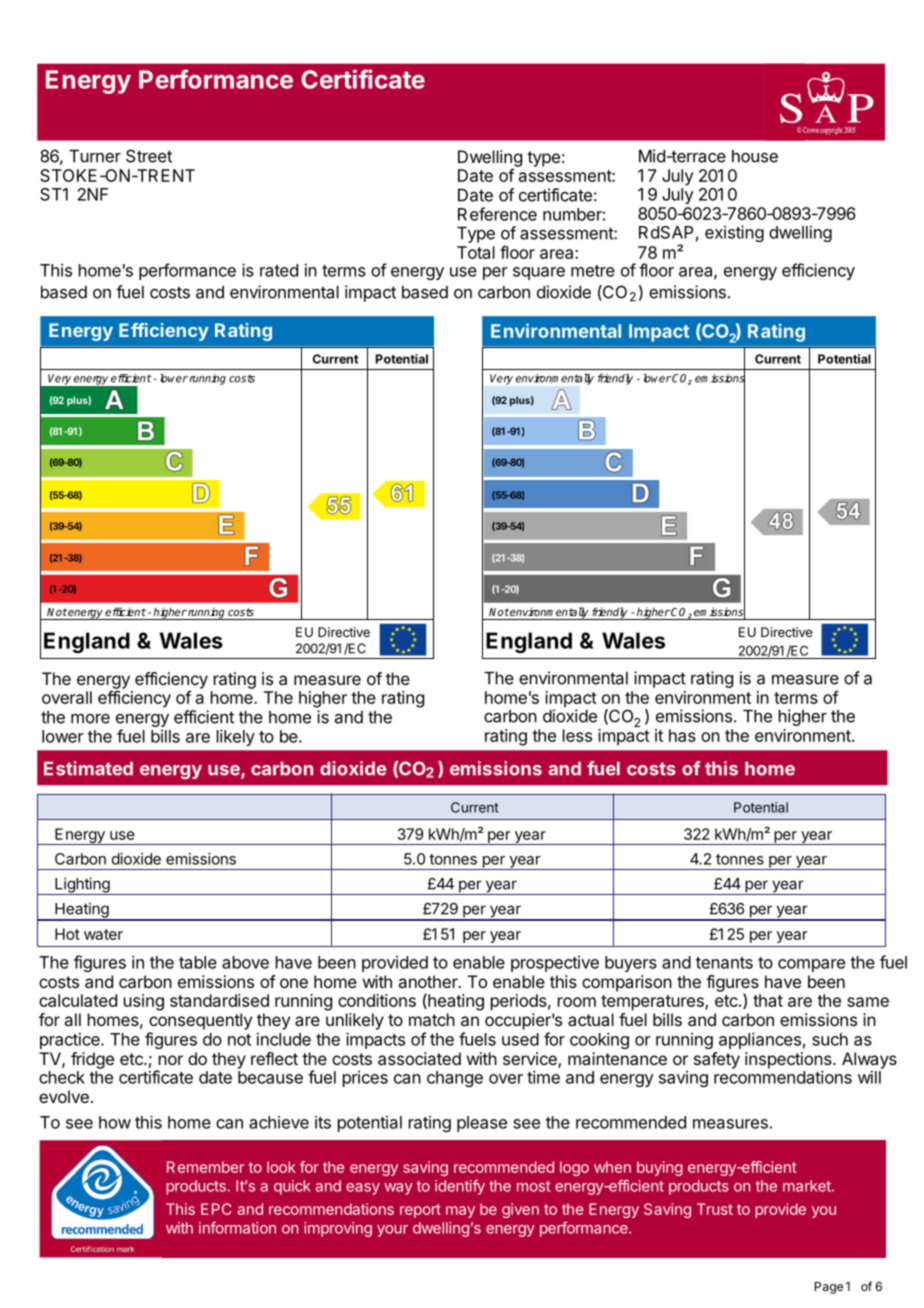  Describe the element at coordinates (216, 1209) in the image. I see `EPC` at that location.
